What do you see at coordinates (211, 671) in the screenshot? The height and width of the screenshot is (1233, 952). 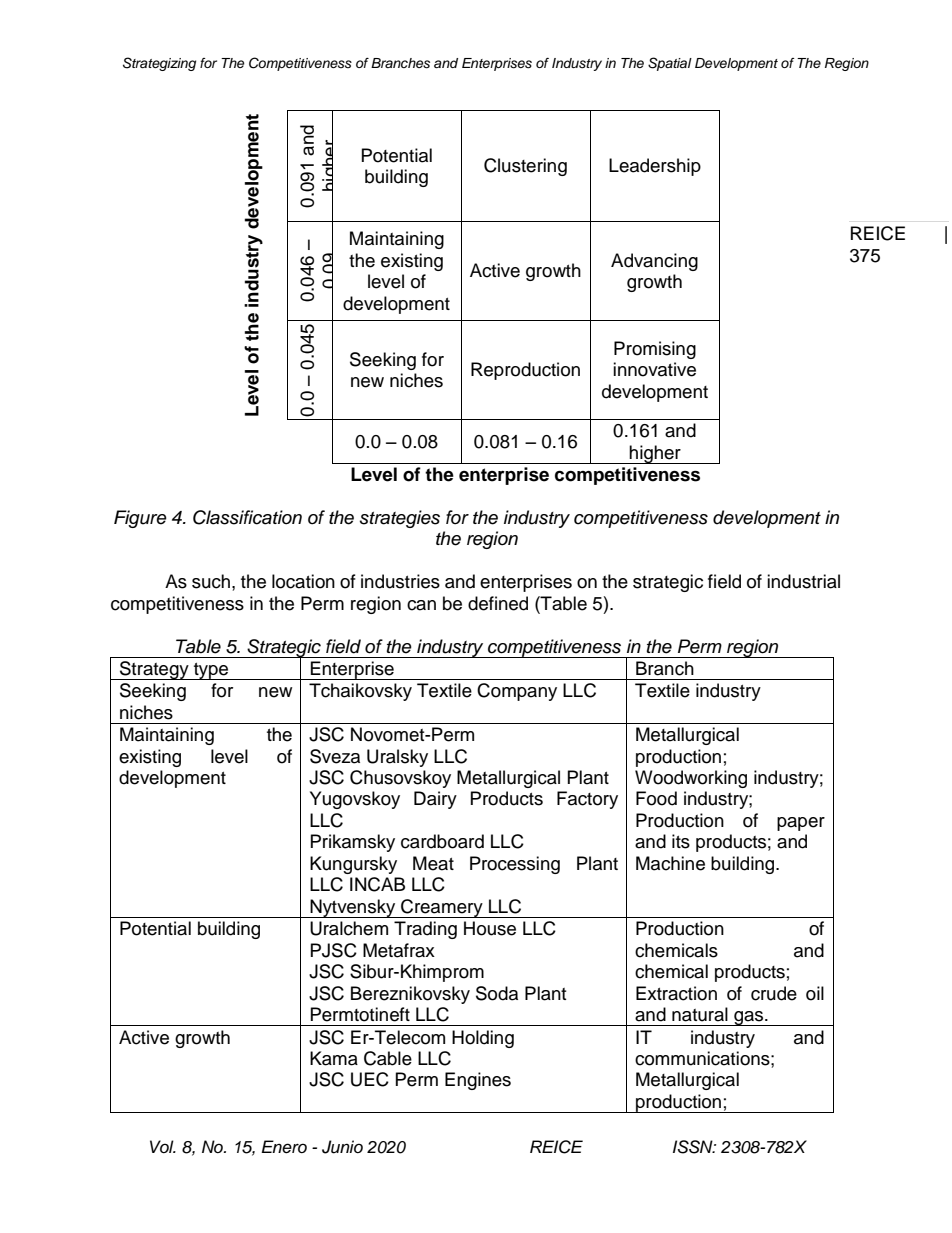 I see `type` at bounding box center [211, 671].
